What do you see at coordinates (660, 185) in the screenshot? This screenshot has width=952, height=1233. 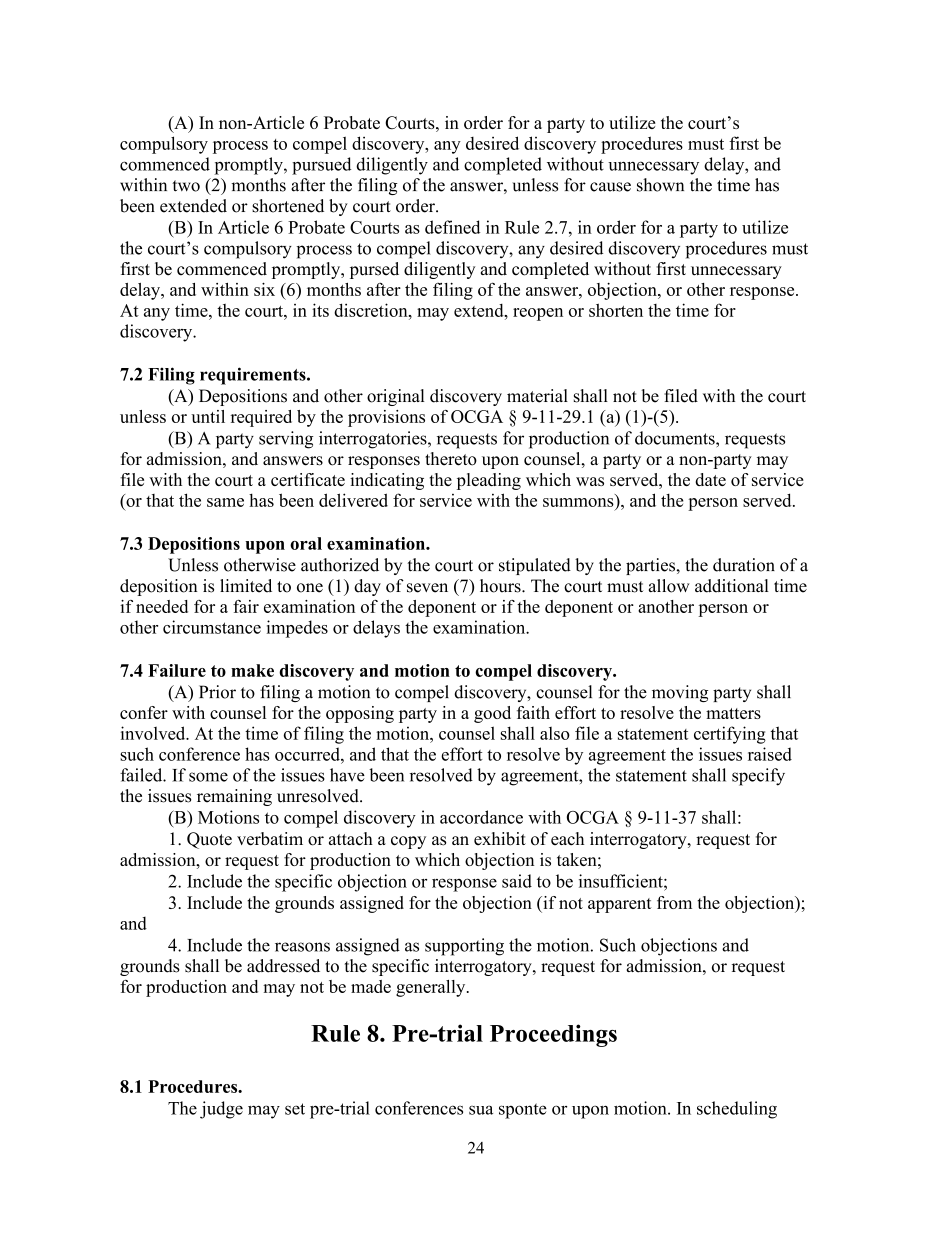 I see `shown` at bounding box center [660, 185].
